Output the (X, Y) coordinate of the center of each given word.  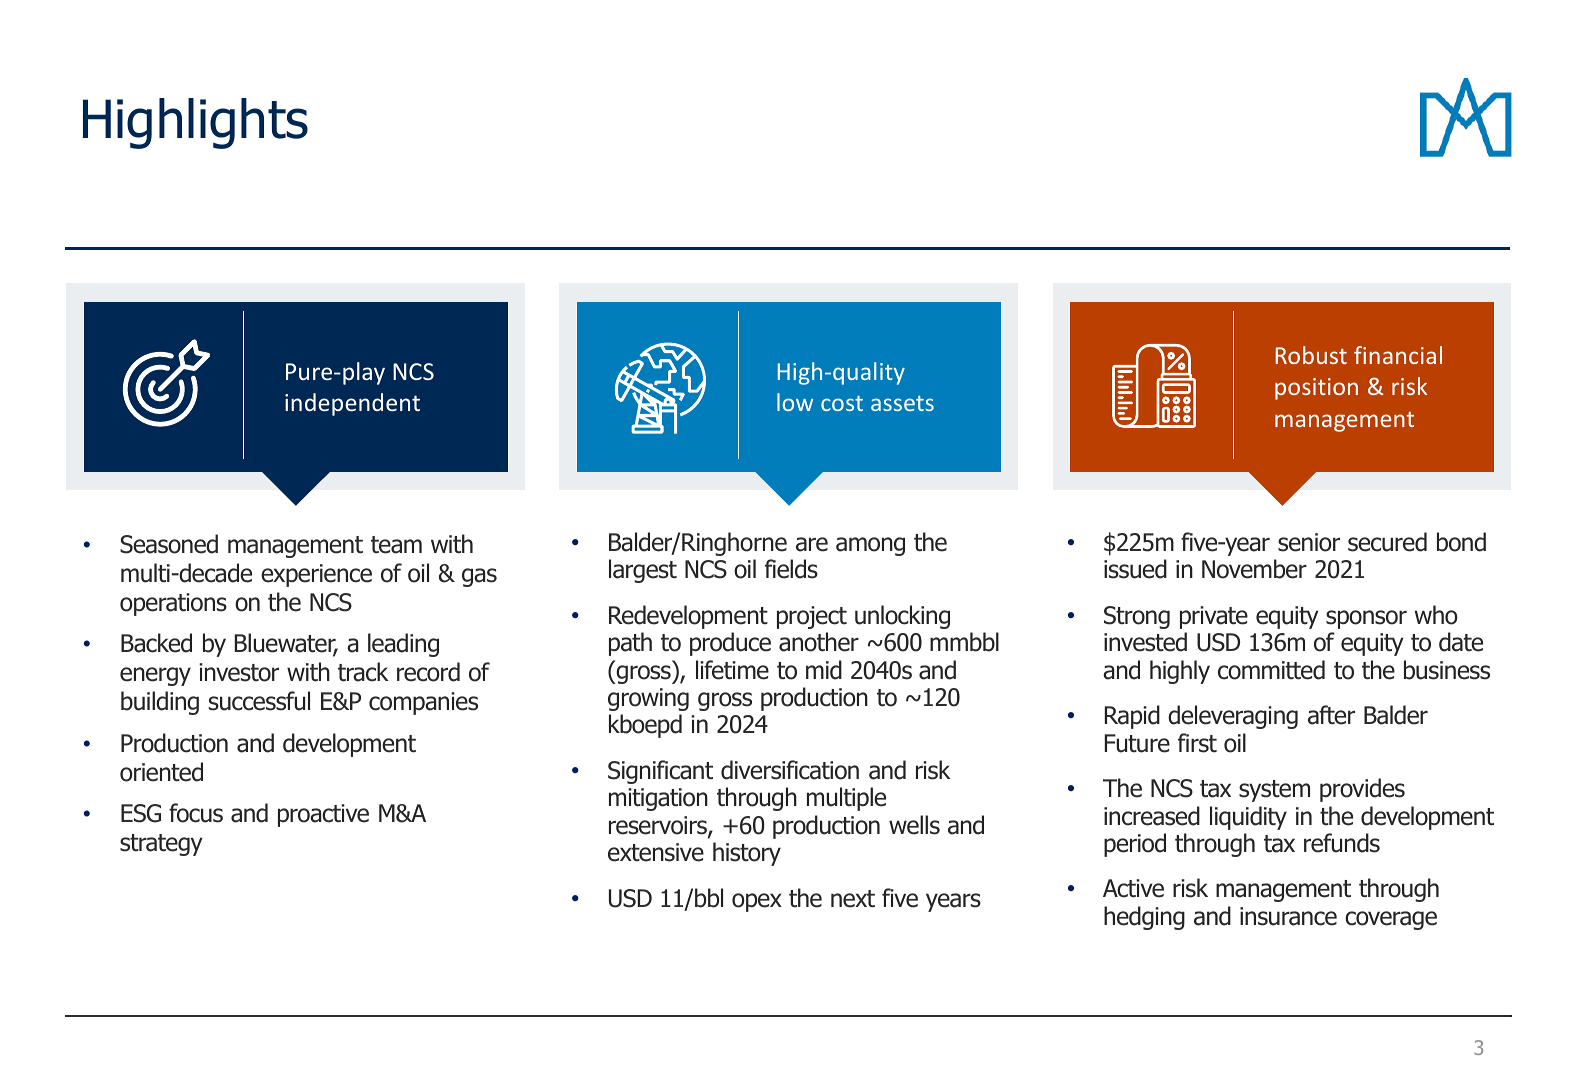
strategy (161, 845)
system (1274, 791)
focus (196, 813)
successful (259, 701)
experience (316, 575)
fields (791, 569)
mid (824, 670)
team (396, 545)
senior (1309, 542)
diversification (790, 770)
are (812, 544)
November (1254, 569)
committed (1271, 670)
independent (352, 404)
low (795, 402)
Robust (1311, 355)
